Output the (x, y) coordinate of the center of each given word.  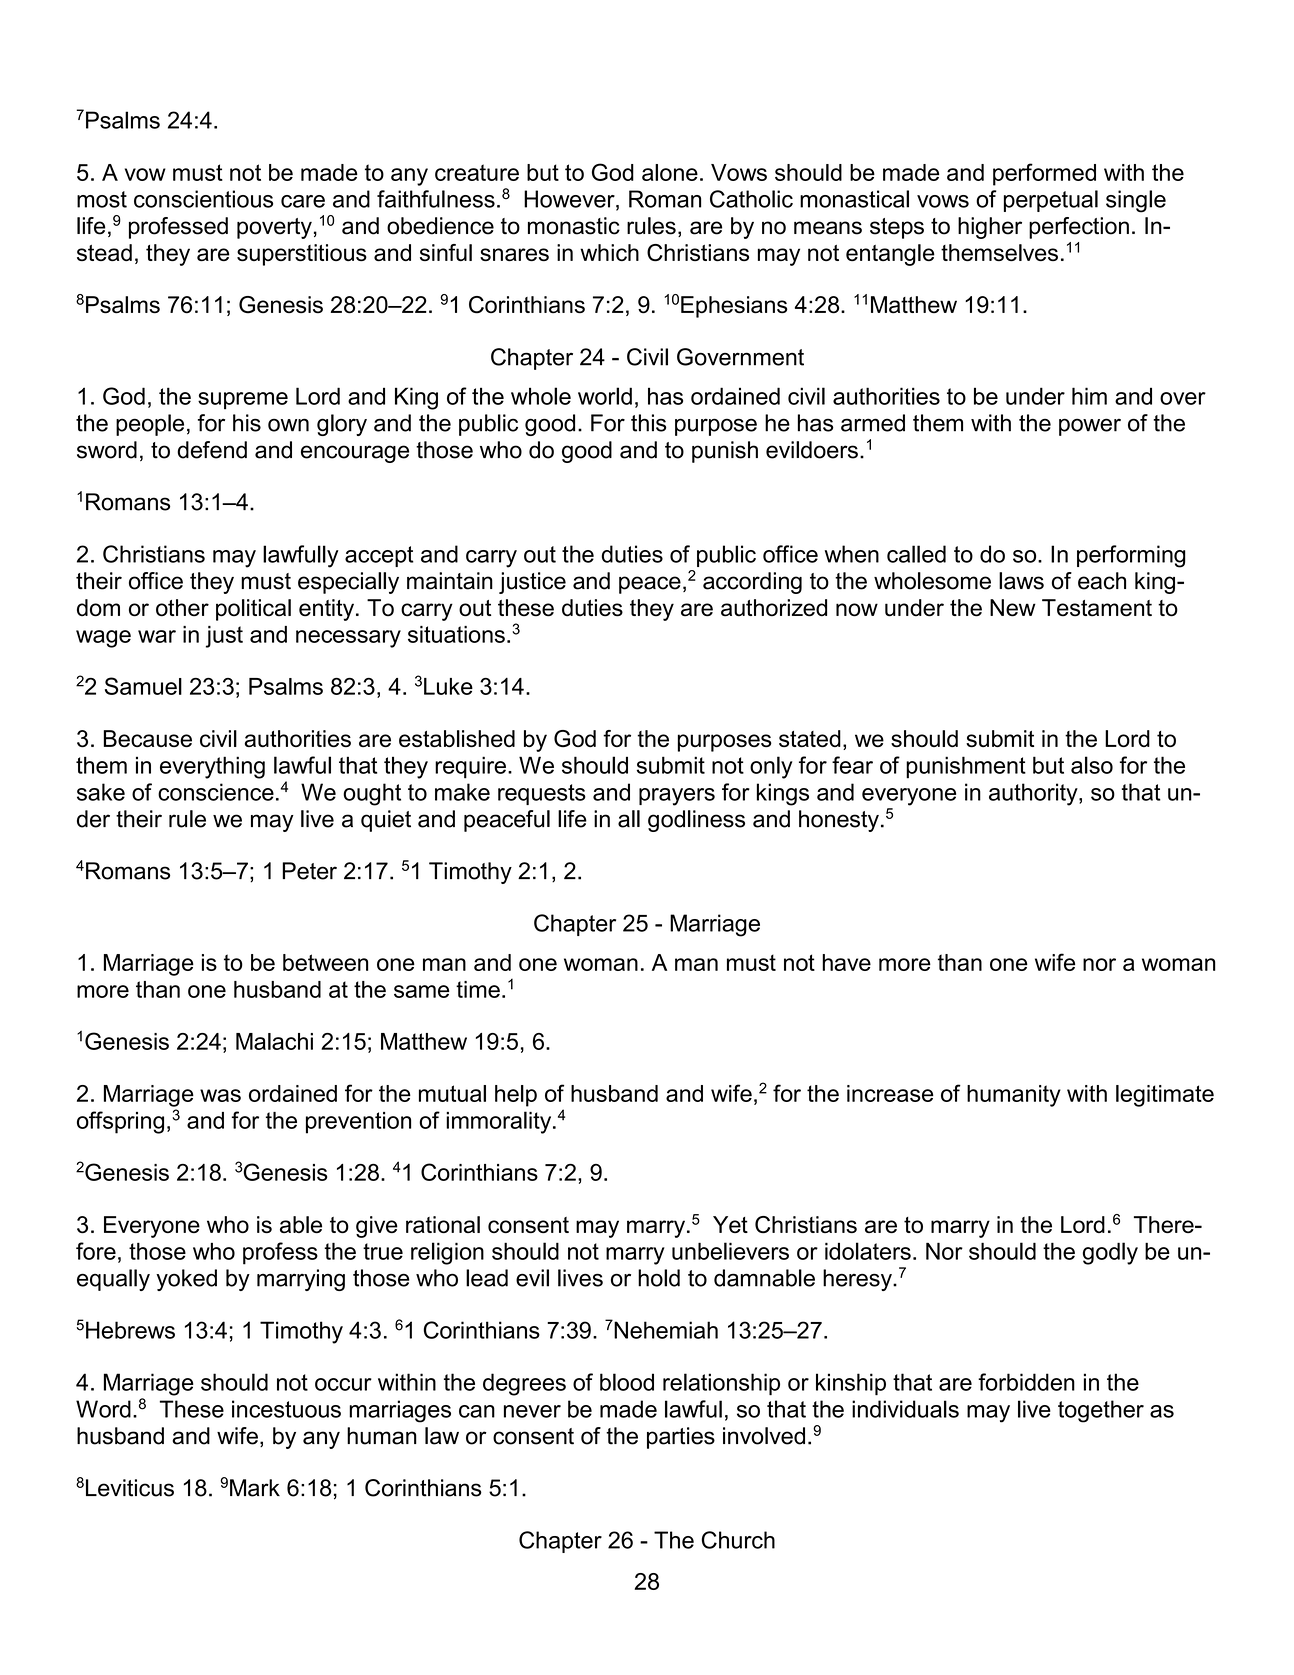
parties (681, 1438)
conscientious (203, 199)
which (609, 252)
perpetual (1051, 201)
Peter (309, 871)
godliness (696, 821)
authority (1034, 794)
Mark (255, 1488)
